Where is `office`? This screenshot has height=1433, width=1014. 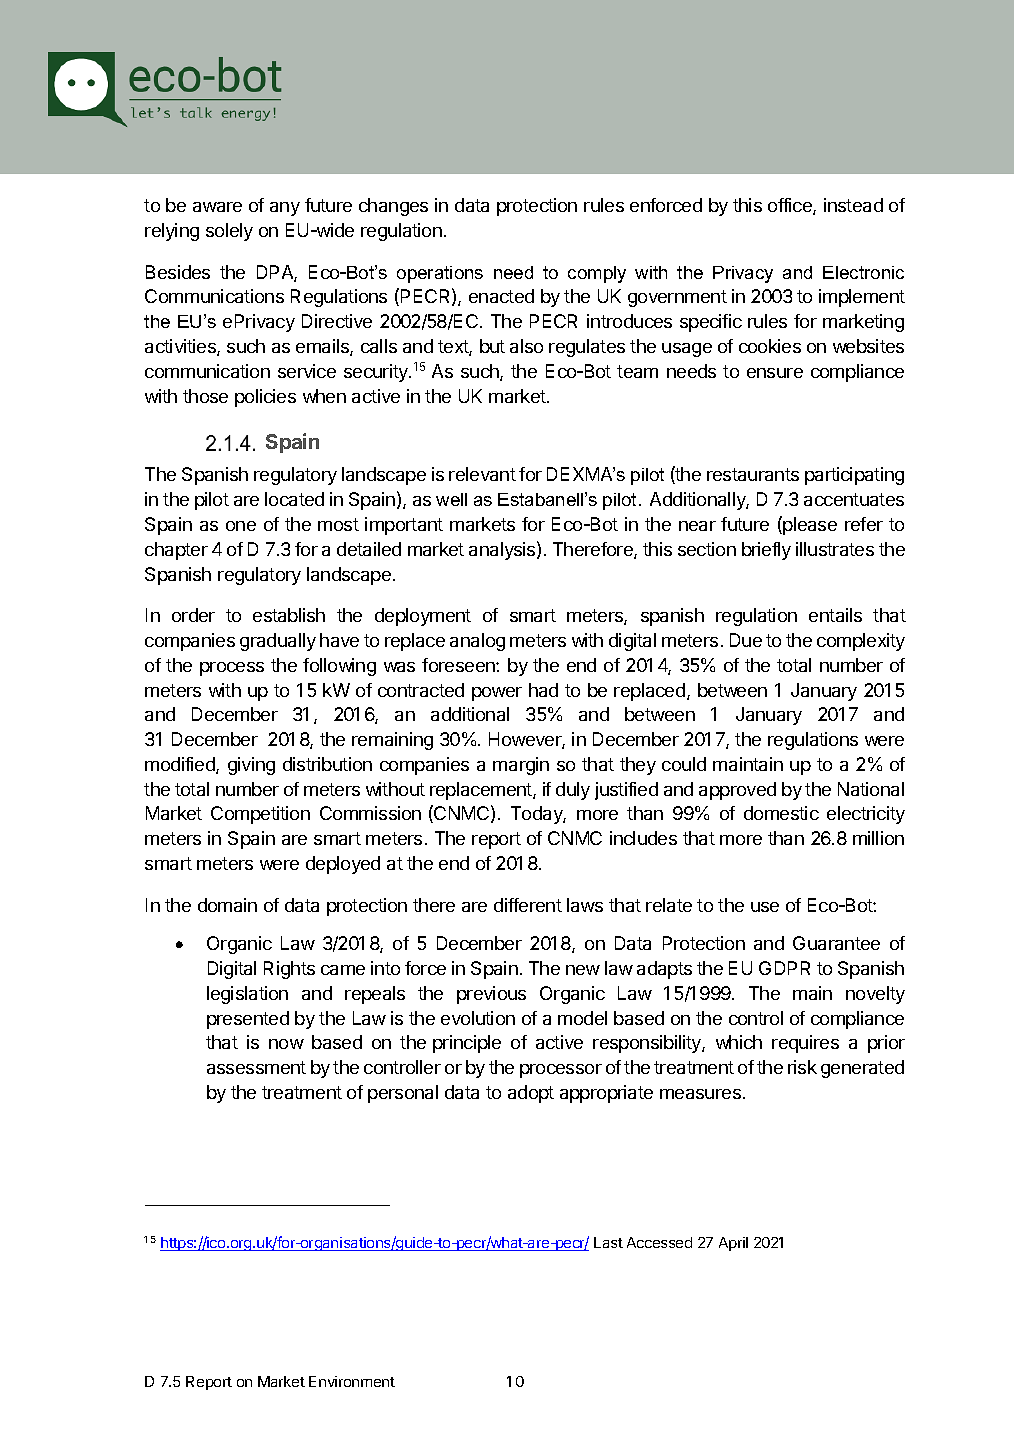 office is located at coordinates (791, 206).
